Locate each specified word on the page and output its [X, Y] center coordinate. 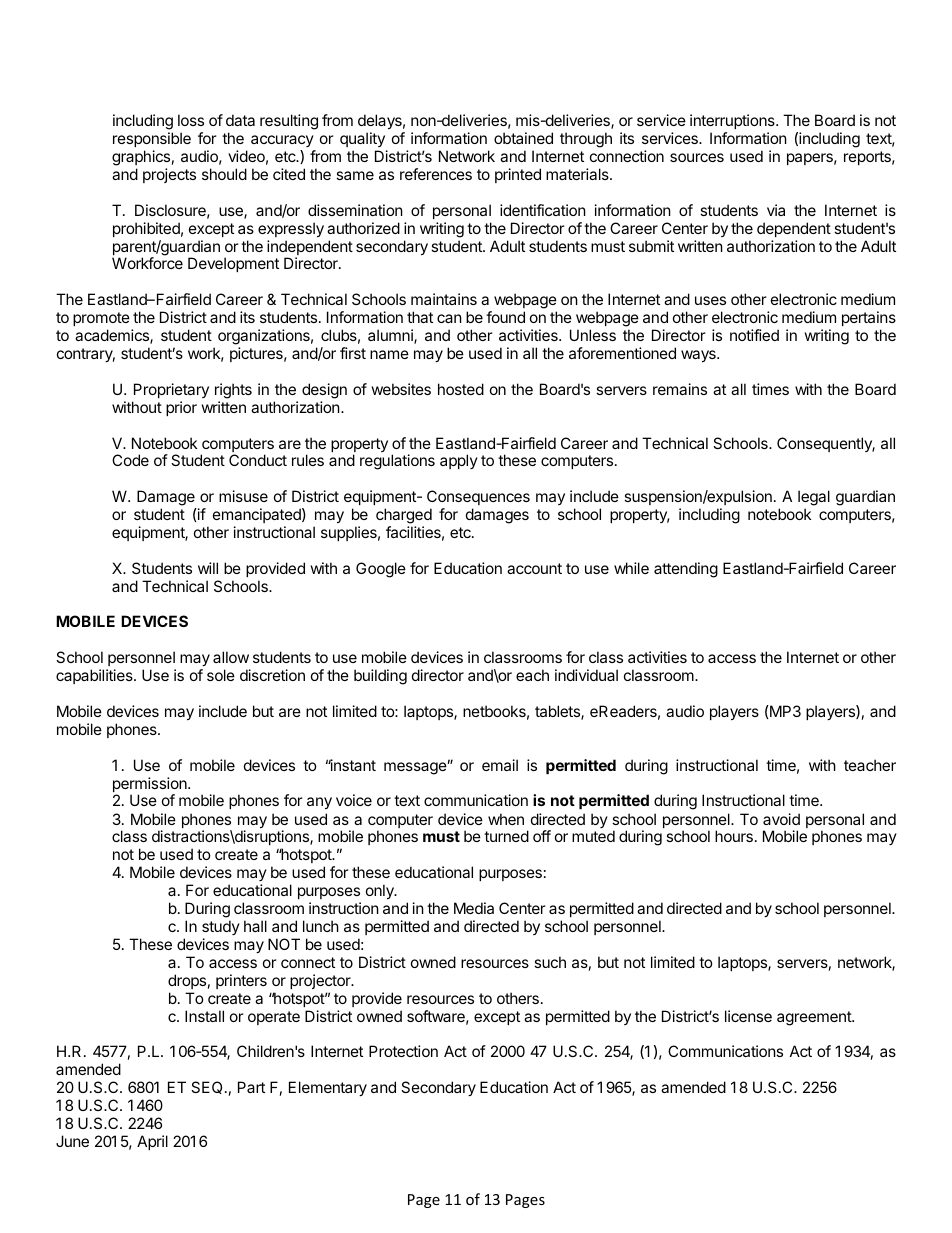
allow [231, 657]
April [152, 1142]
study [221, 927]
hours [734, 836]
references [436, 174]
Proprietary [171, 390]
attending [686, 570]
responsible [152, 139]
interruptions [733, 121]
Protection [403, 1051]
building [380, 677]
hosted [461, 389]
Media [474, 908]
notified [754, 335]
